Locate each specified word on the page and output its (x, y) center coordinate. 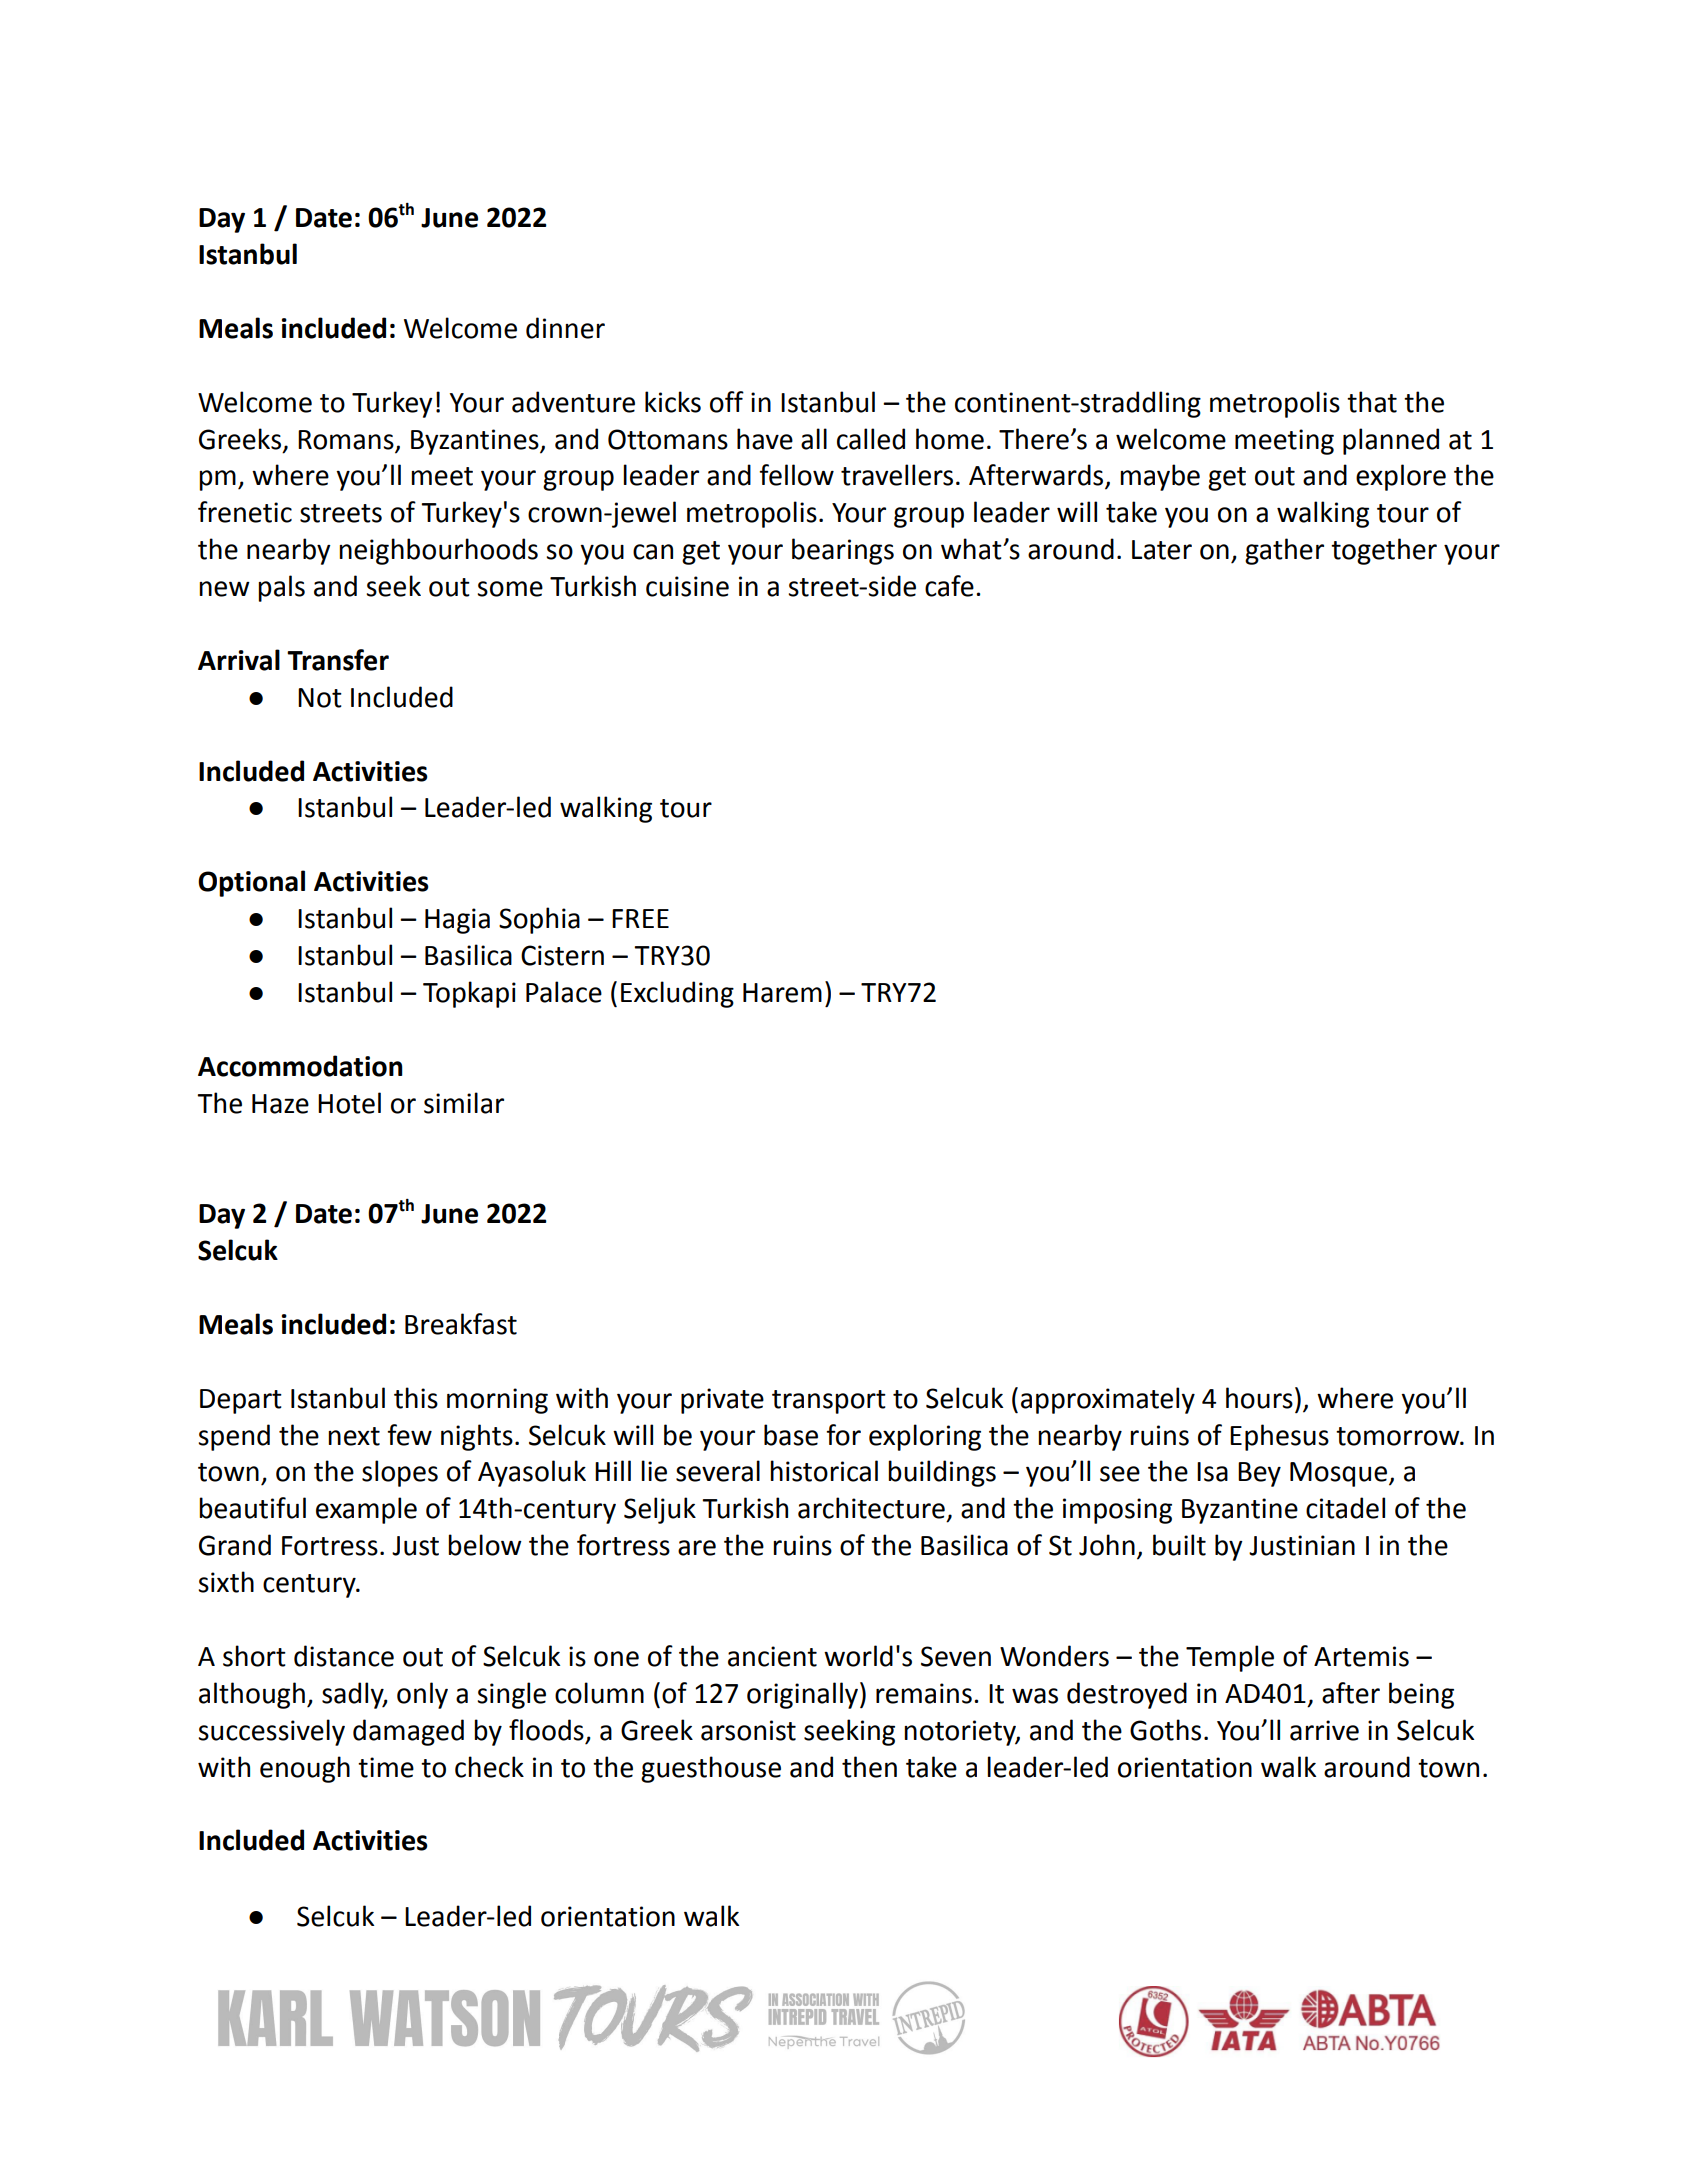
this (416, 1398)
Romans (346, 440)
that (1372, 402)
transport (829, 1402)
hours (1259, 1398)
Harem (782, 993)
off (727, 402)
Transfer (338, 660)
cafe (949, 586)
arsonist (748, 1730)
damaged (408, 1732)
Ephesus (1279, 1437)
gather (1284, 551)
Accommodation (300, 1066)
